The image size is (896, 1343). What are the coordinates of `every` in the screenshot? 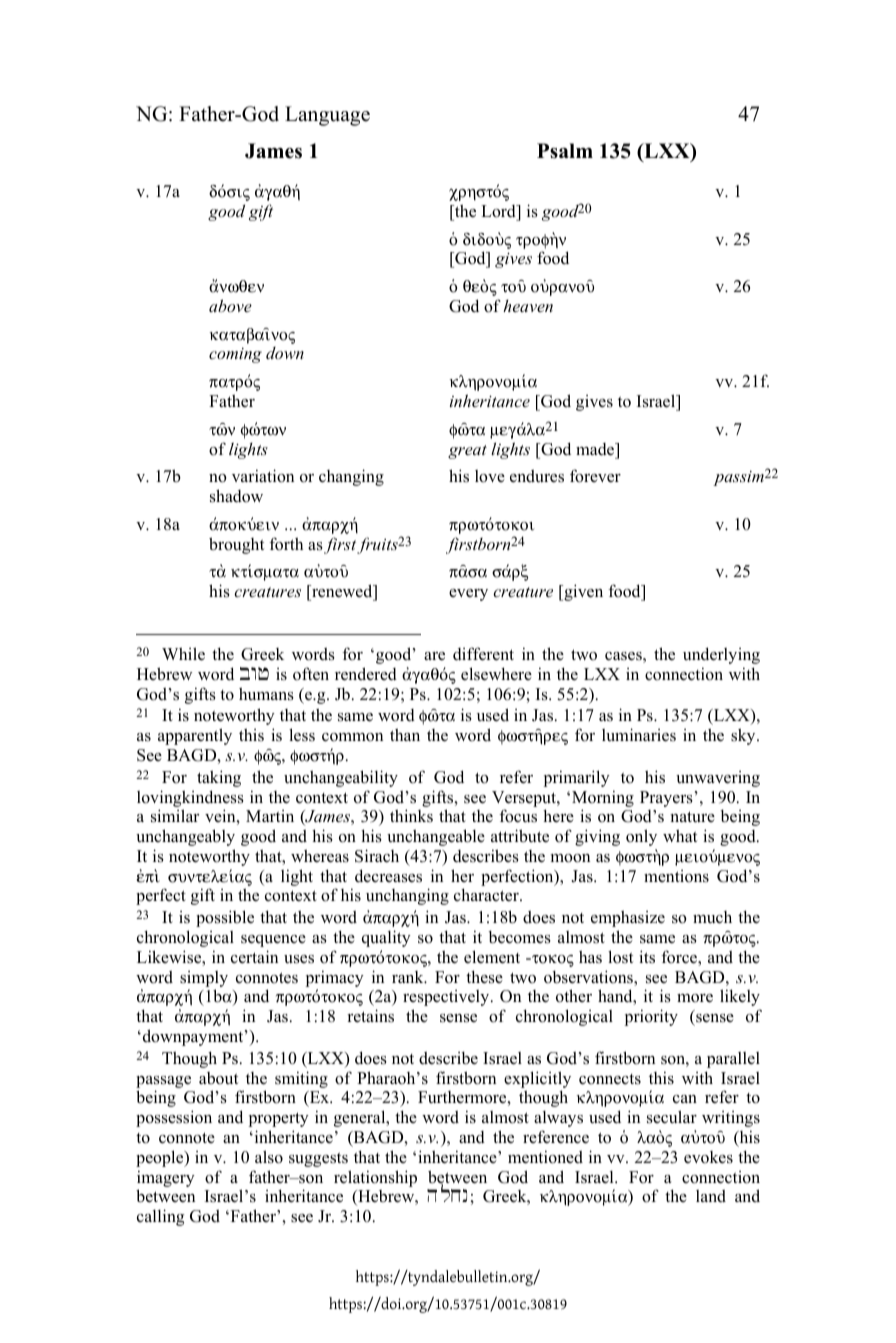 It's located at (468, 595).
